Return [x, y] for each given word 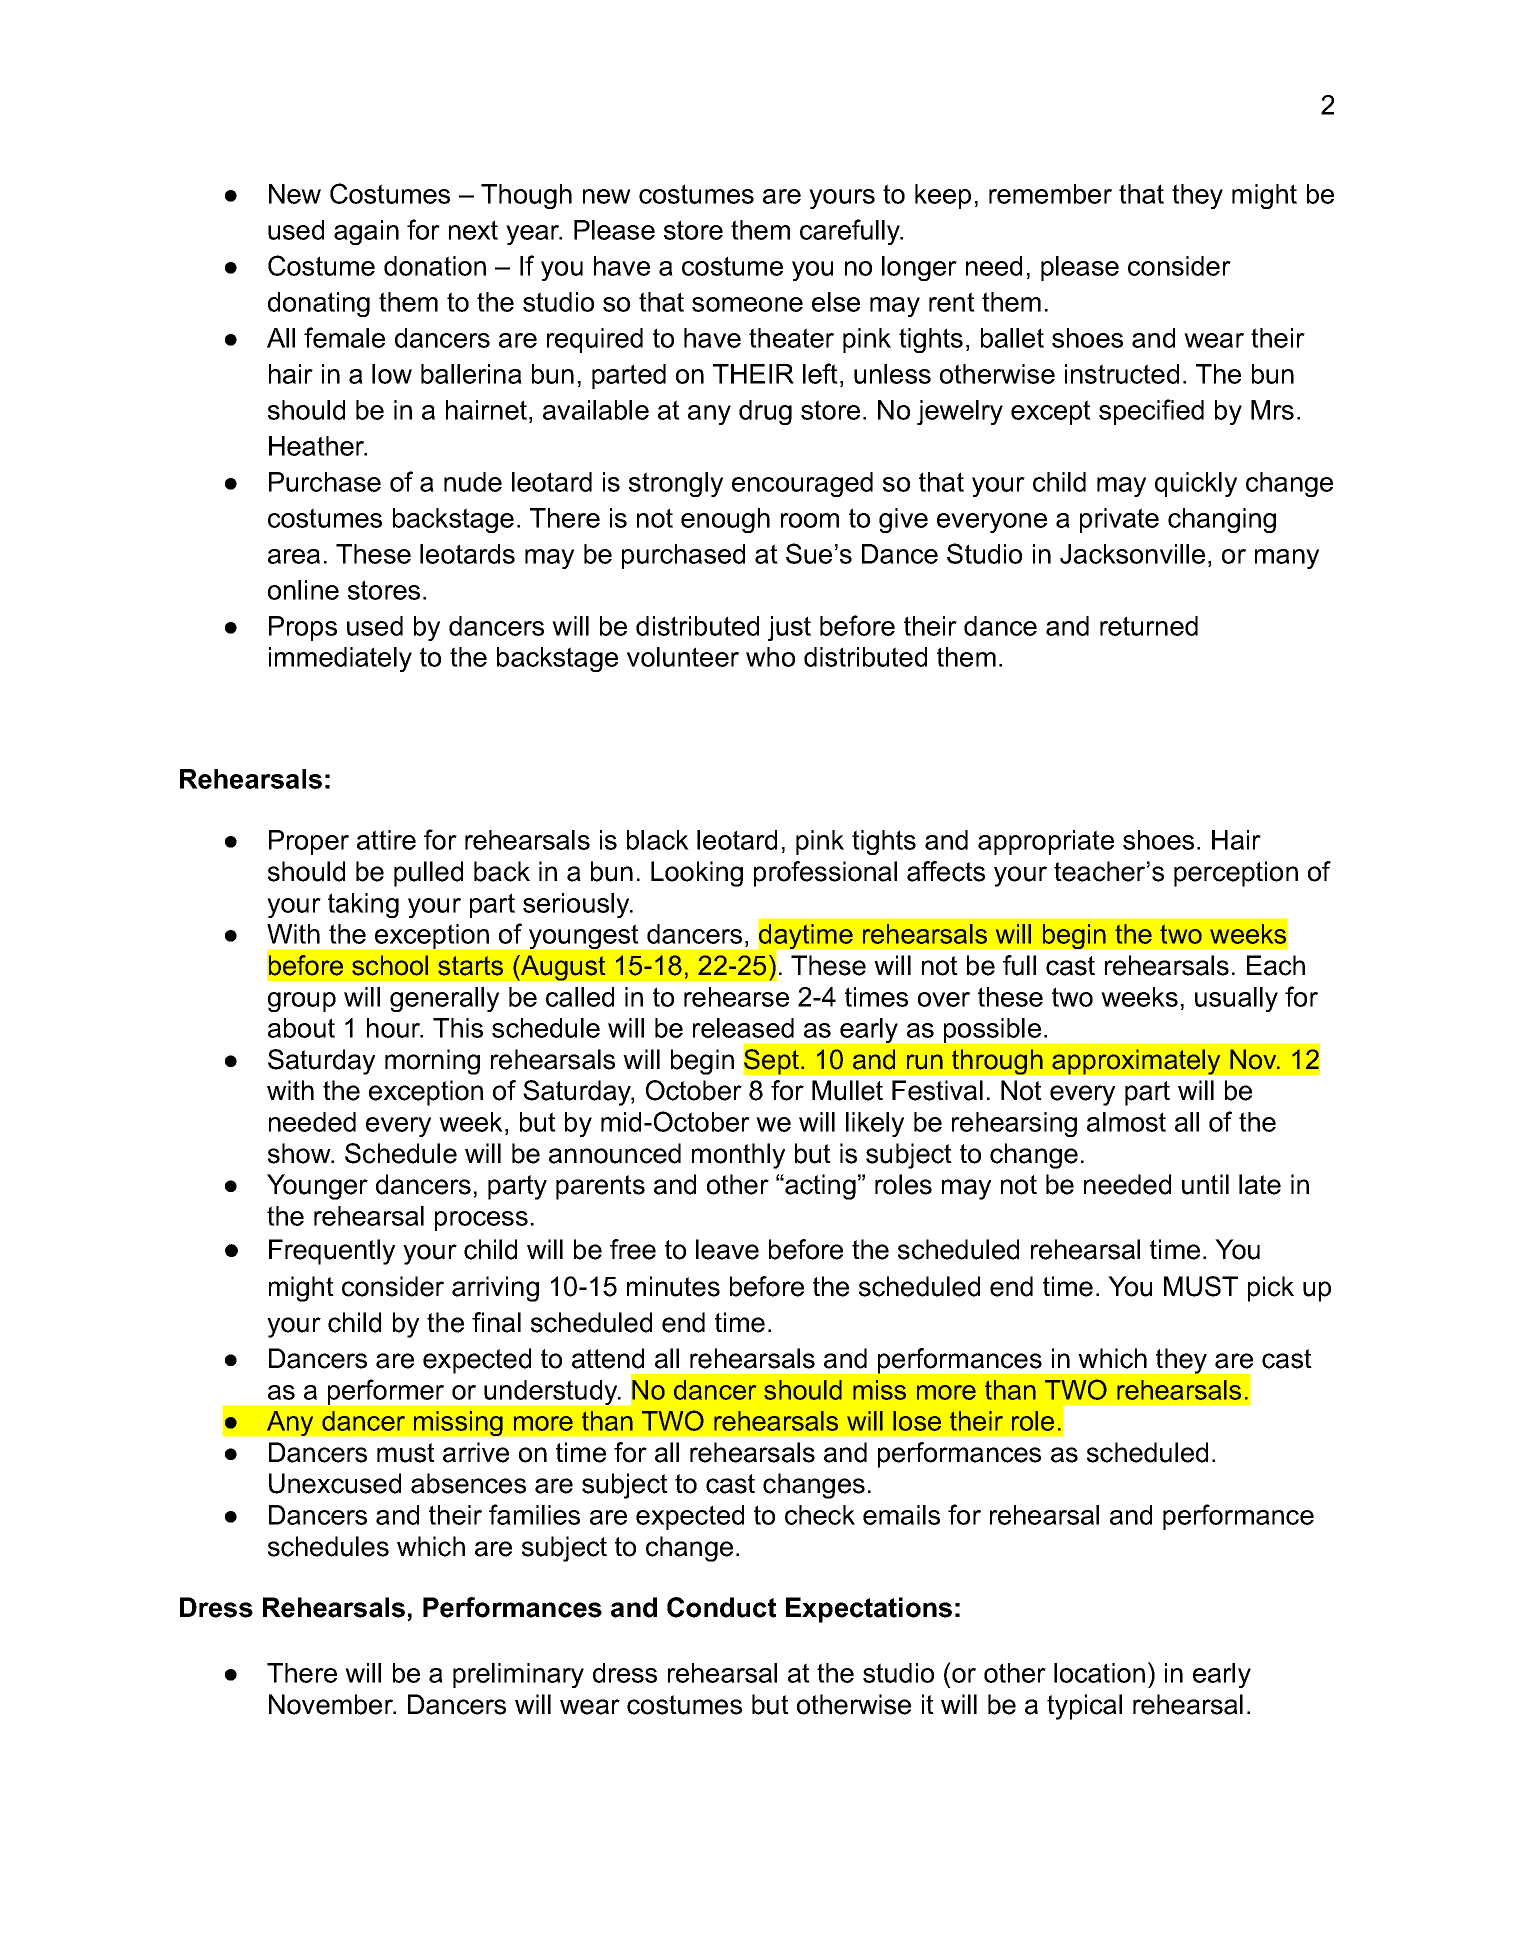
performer [386, 1392]
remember [1050, 194]
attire [386, 840]
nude [473, 482]
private [1119, 520]
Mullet [847, 1090]
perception [1236, 874]
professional [825, 874]
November [332, 1704]
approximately [1136, 1062]
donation [435, 266]
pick [1271, 1289]
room [810, 520]
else [836, 302]
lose [917, 1421]
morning [432, 1062]
